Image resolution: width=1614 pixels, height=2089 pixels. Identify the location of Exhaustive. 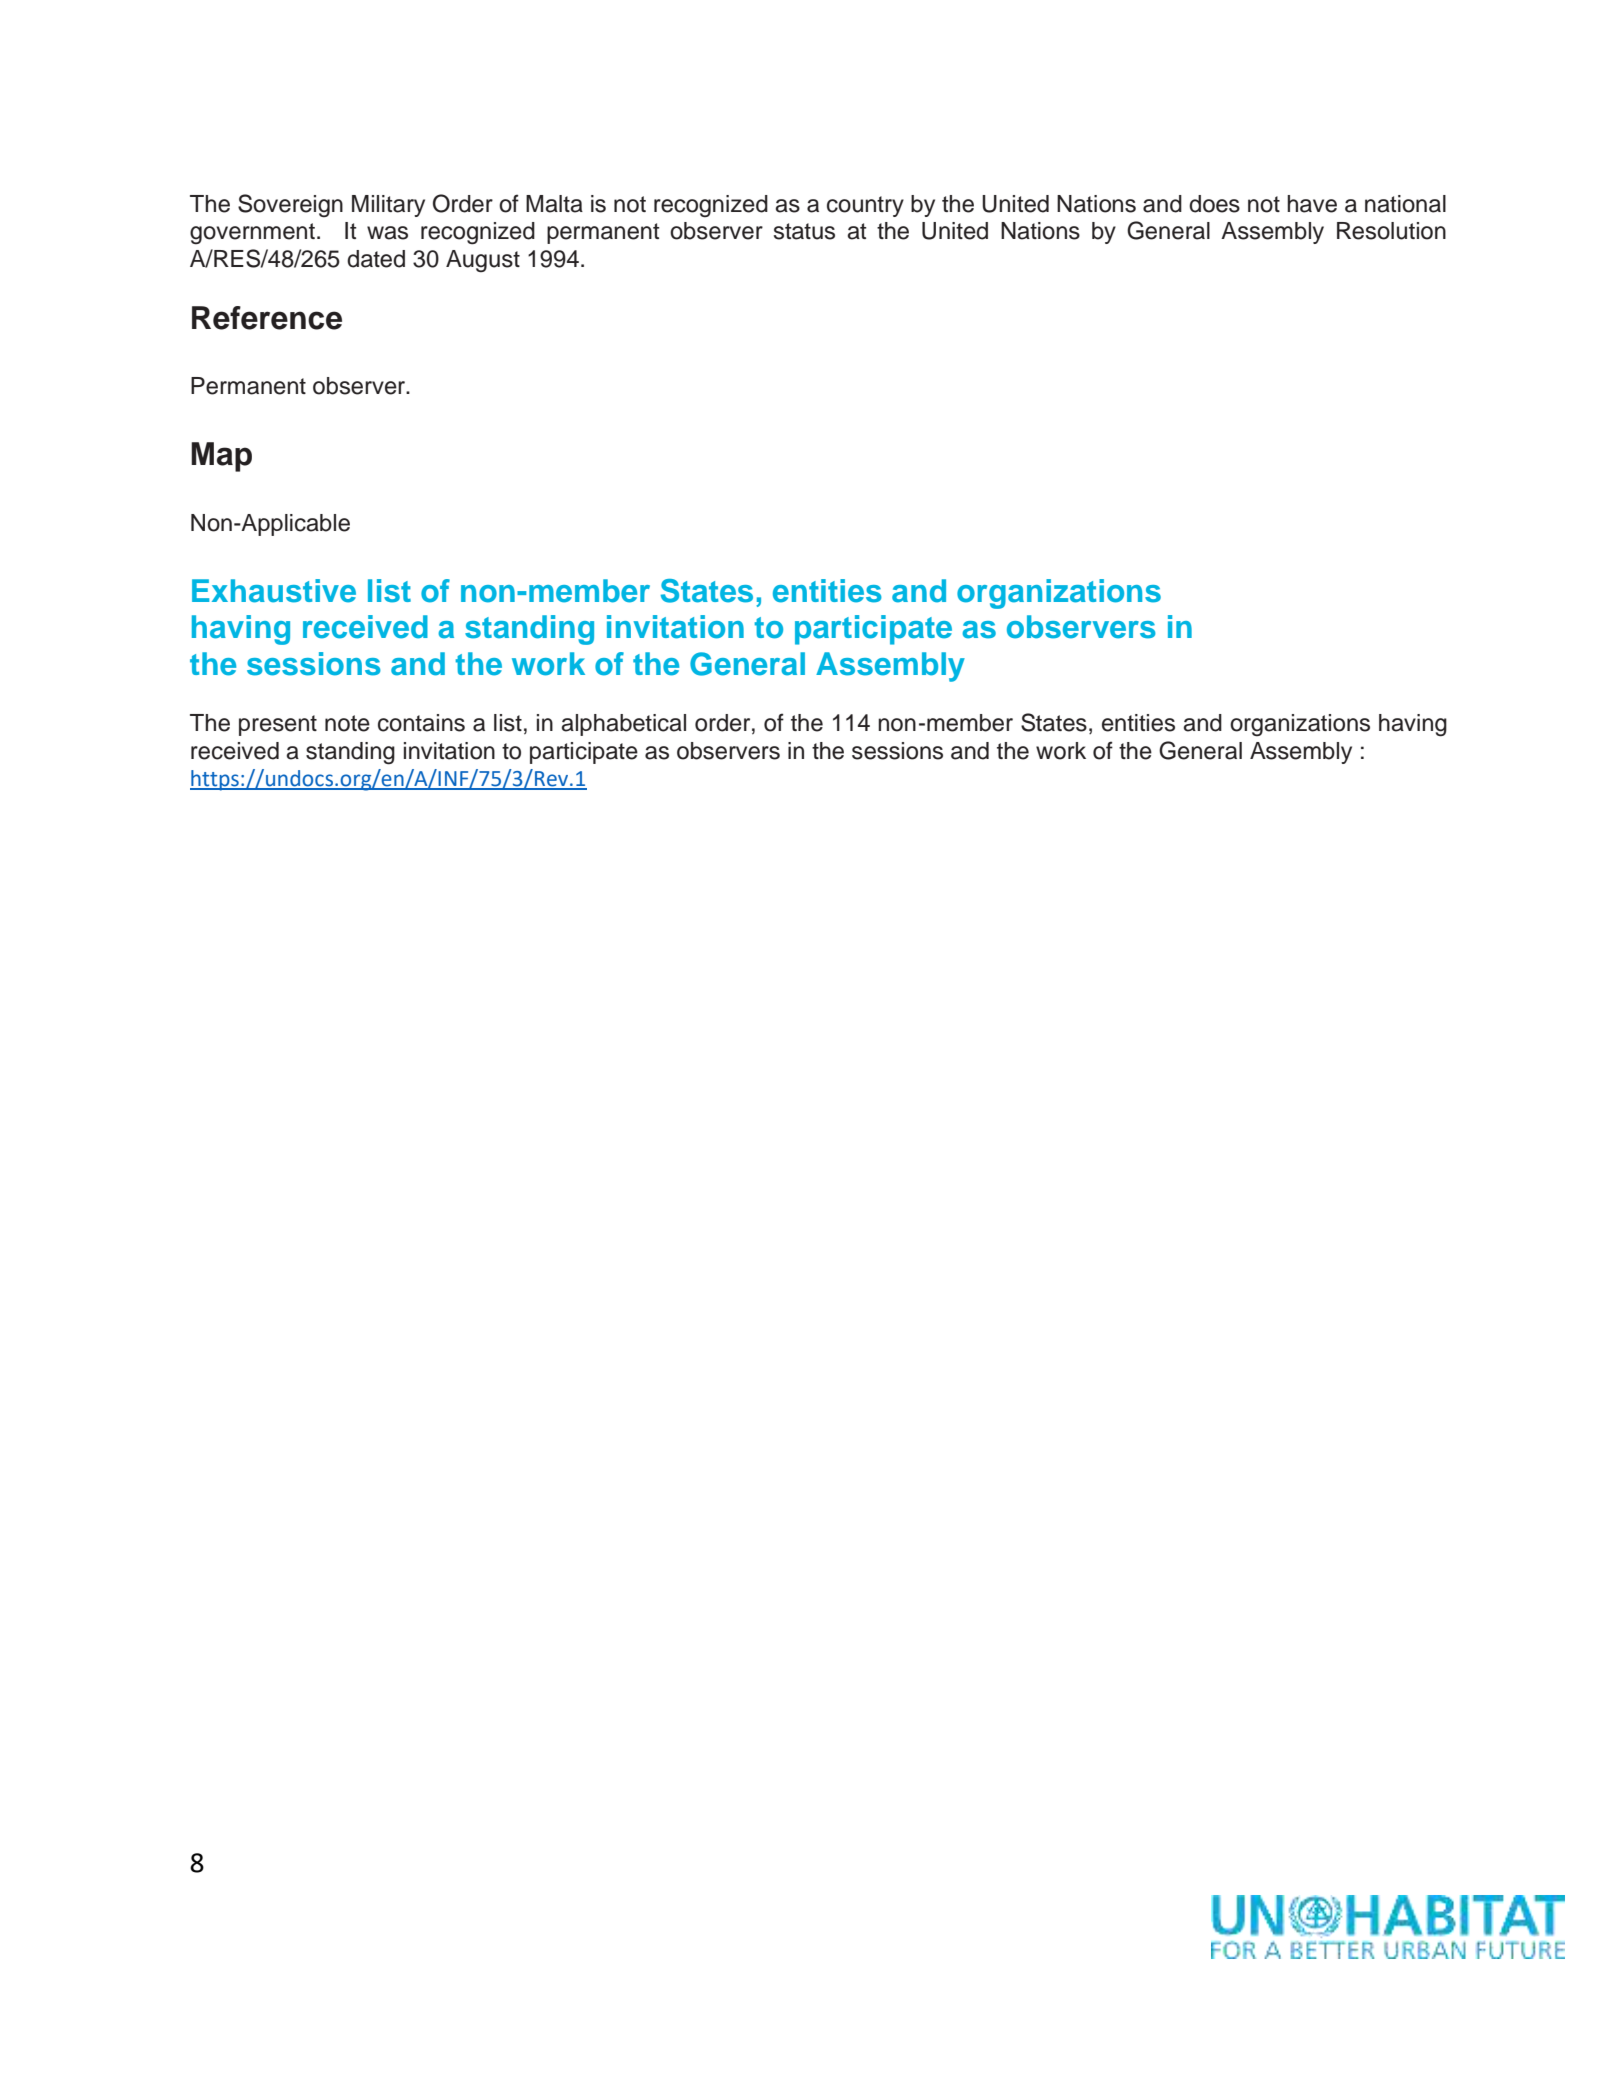
(274, 591).
